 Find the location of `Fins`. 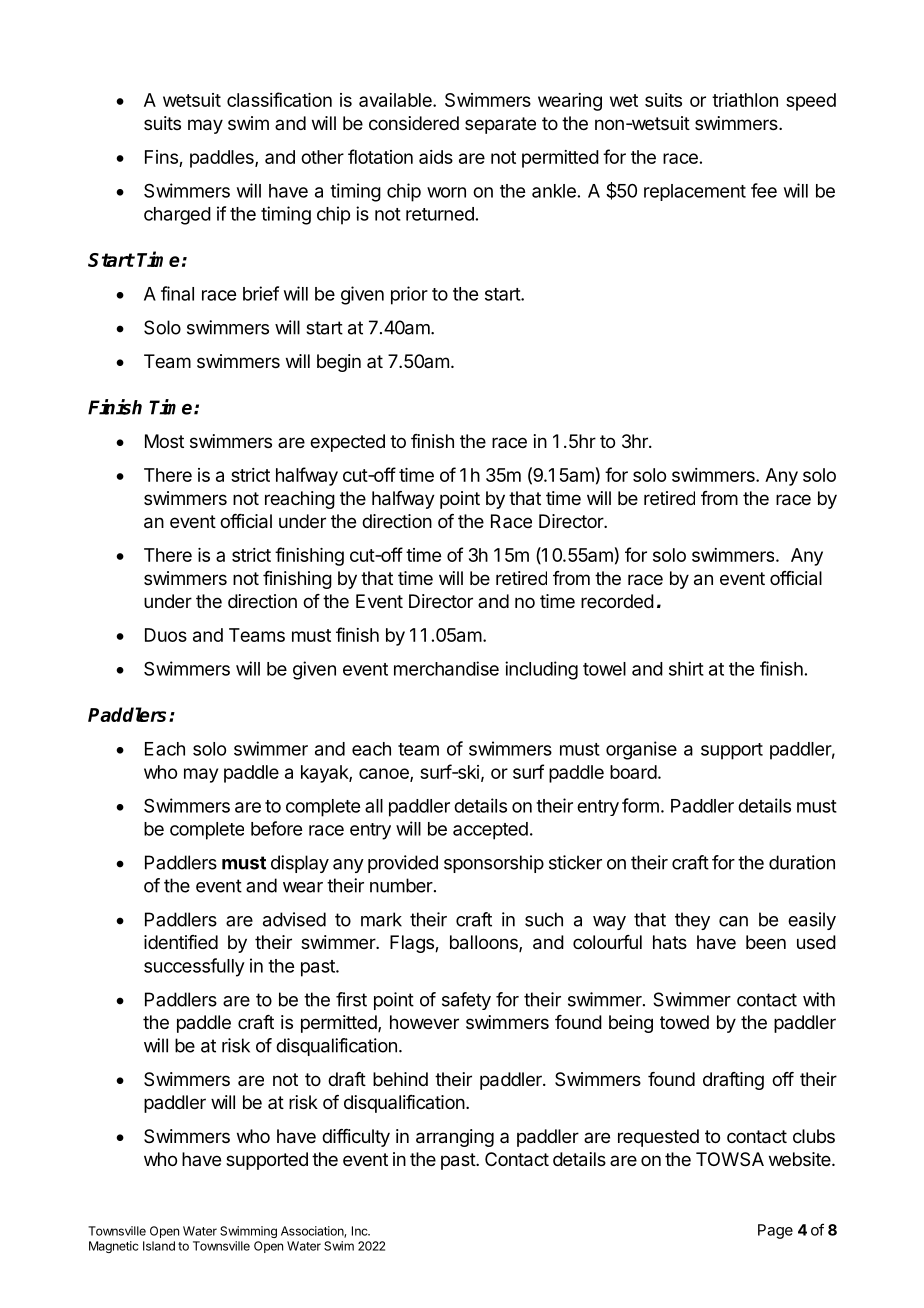

Fins is located at coordinates (161, 157).
